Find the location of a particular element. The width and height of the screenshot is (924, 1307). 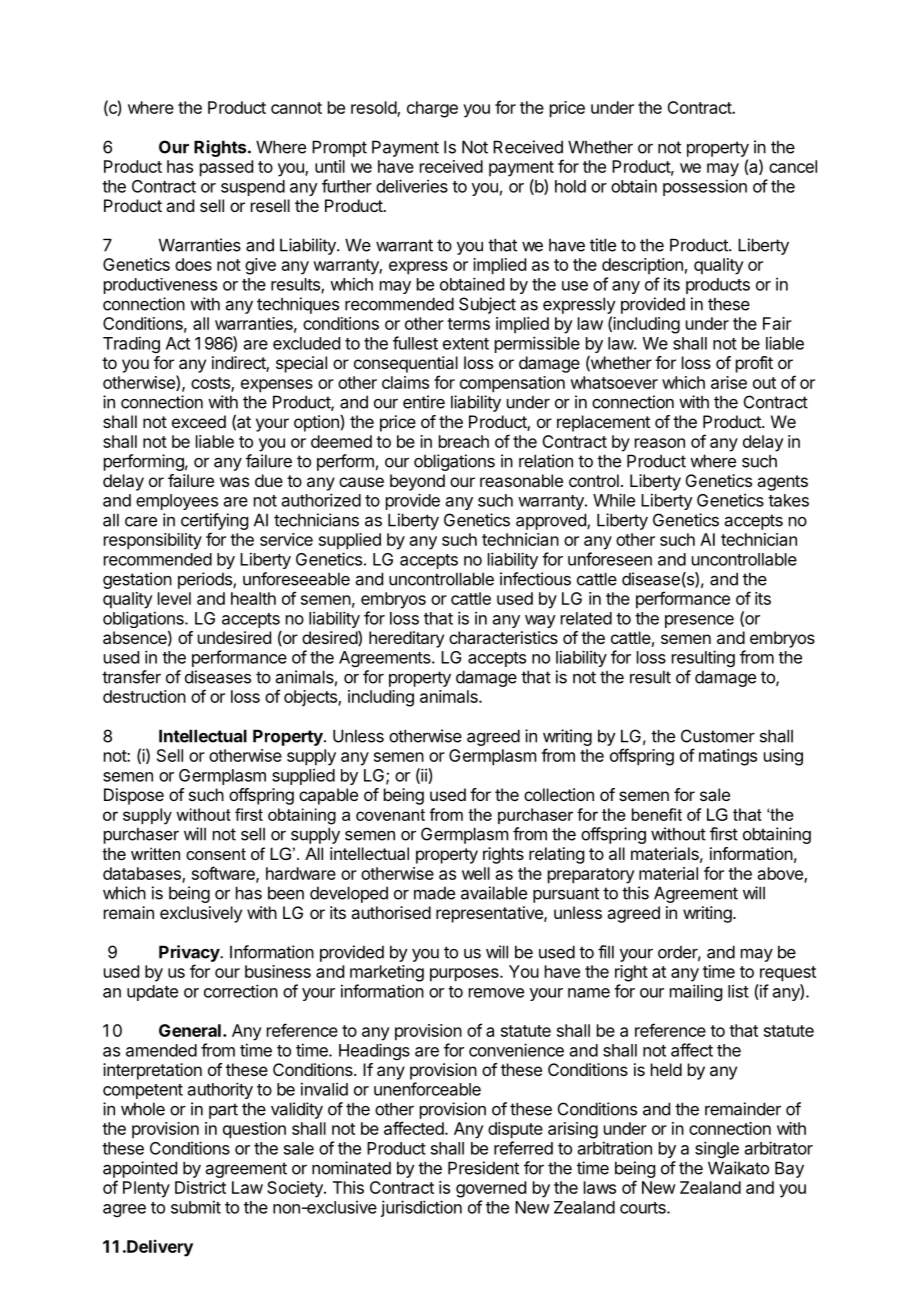

costs is located at coordinates (211, 384).
